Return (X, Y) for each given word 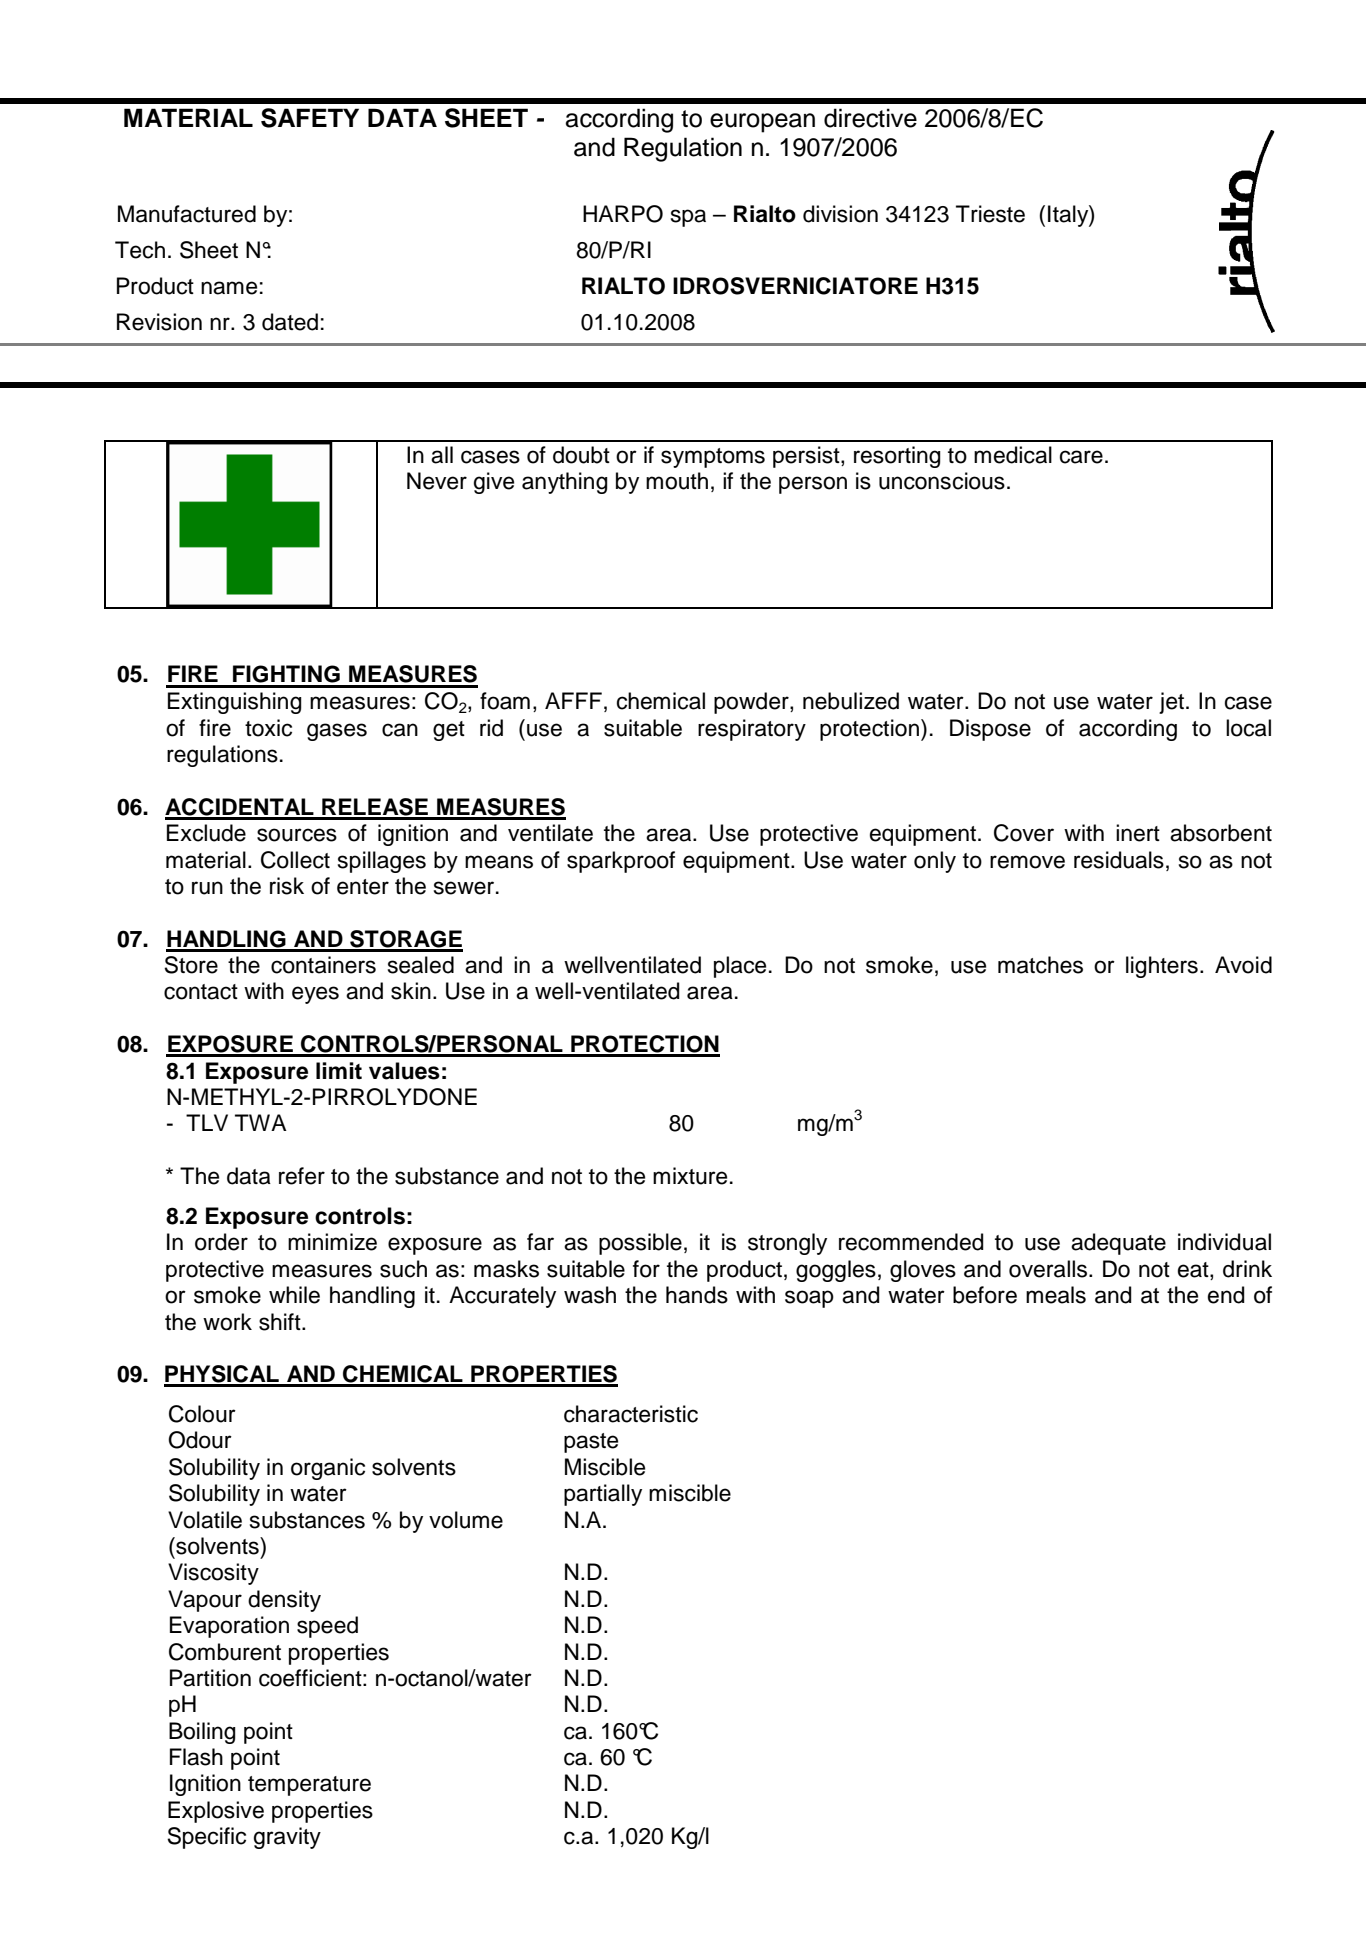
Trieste (990, 214)
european (762, 123)
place (740, 967)
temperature (309, 1786)
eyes (315, 995)
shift (281, 1322)
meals (1056, 1295)
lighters (1162, 967)
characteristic (631, 1414)
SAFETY (310, 118)
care (1081, 457)
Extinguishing (235, 703)
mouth (677, 481)
